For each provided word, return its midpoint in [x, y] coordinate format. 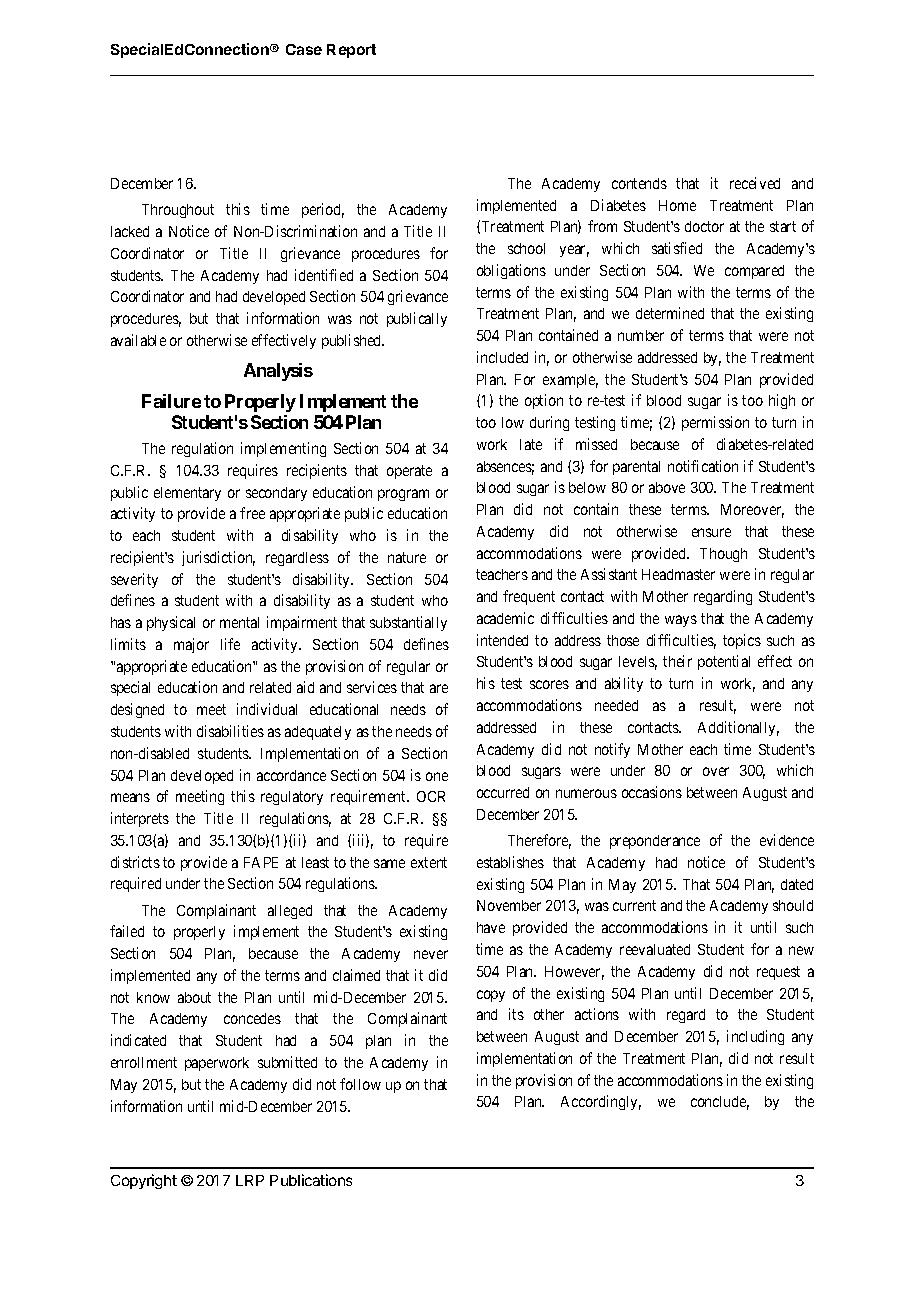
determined [670, 313]
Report [351, 51]
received [755, 183]
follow [360, 1084]
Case [304, 49]
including [755, 1037]
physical [171, 623]
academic [505, 618]
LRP [250, 1180]
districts [135, 862]
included [502, 357]
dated [797, 884]
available [138, 340]
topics [742, 641]
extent [429, 862]
